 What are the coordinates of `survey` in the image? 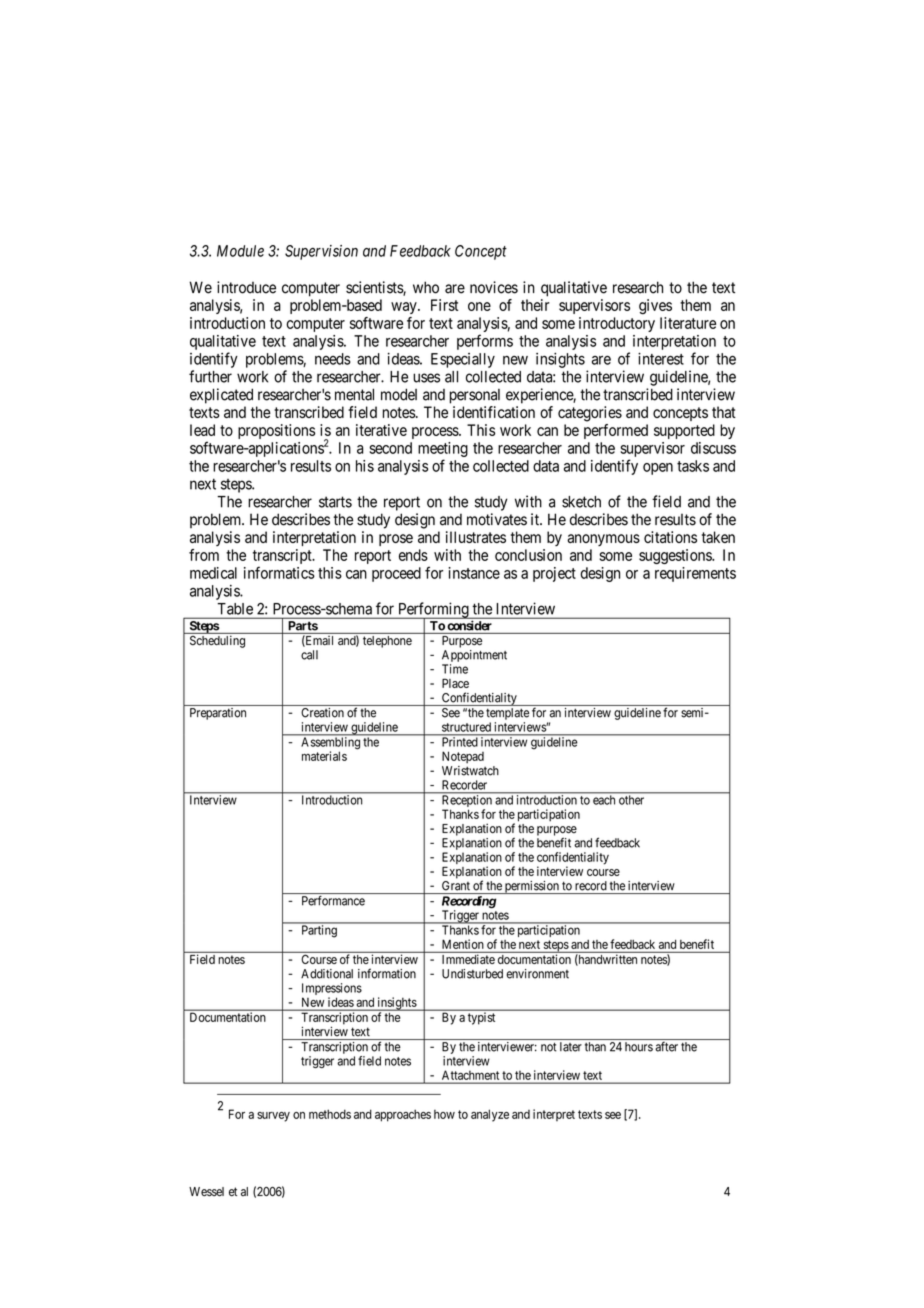 It's located at (273, 1117).
